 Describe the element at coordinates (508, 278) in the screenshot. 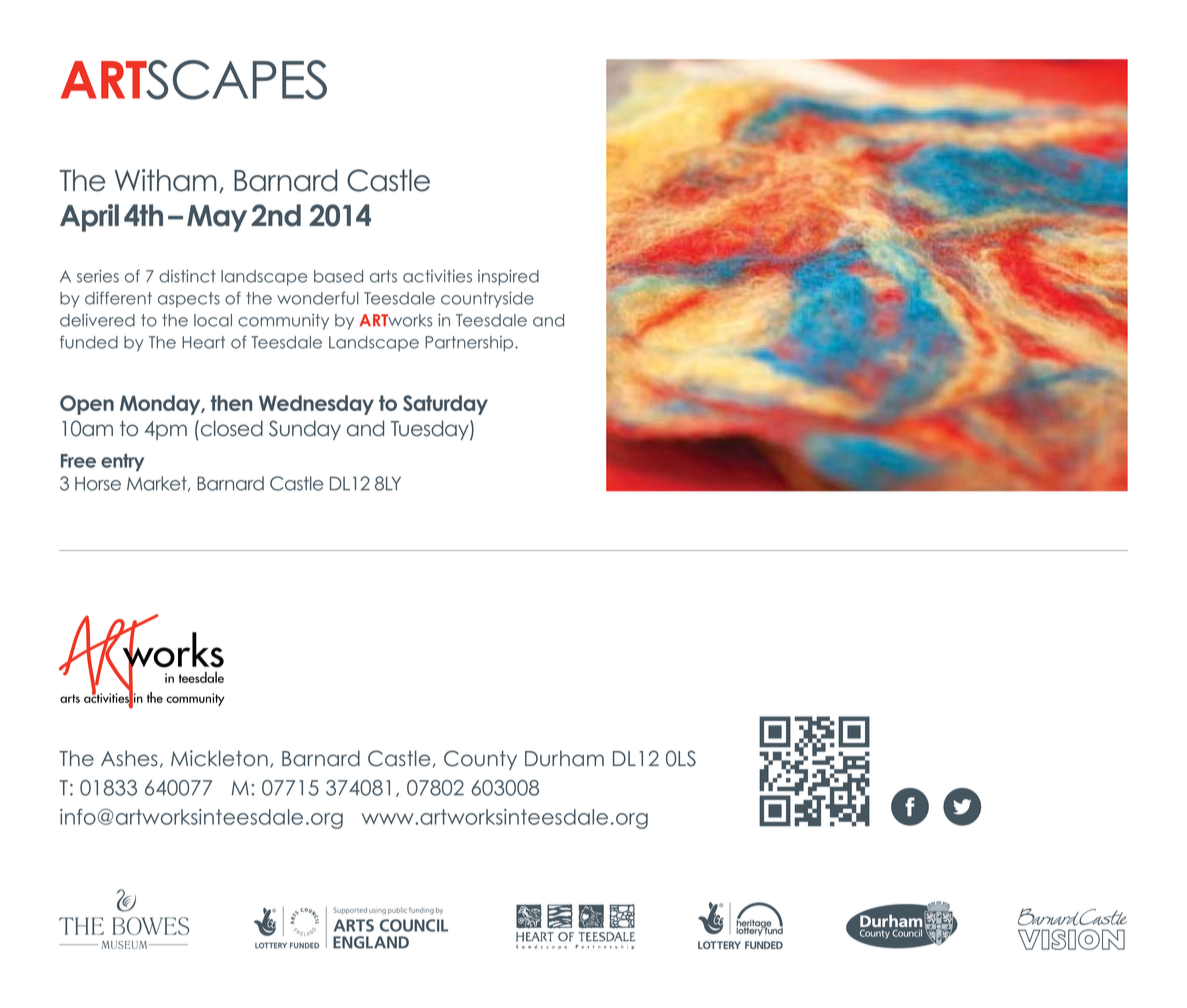

I see `inspired` at that location.
